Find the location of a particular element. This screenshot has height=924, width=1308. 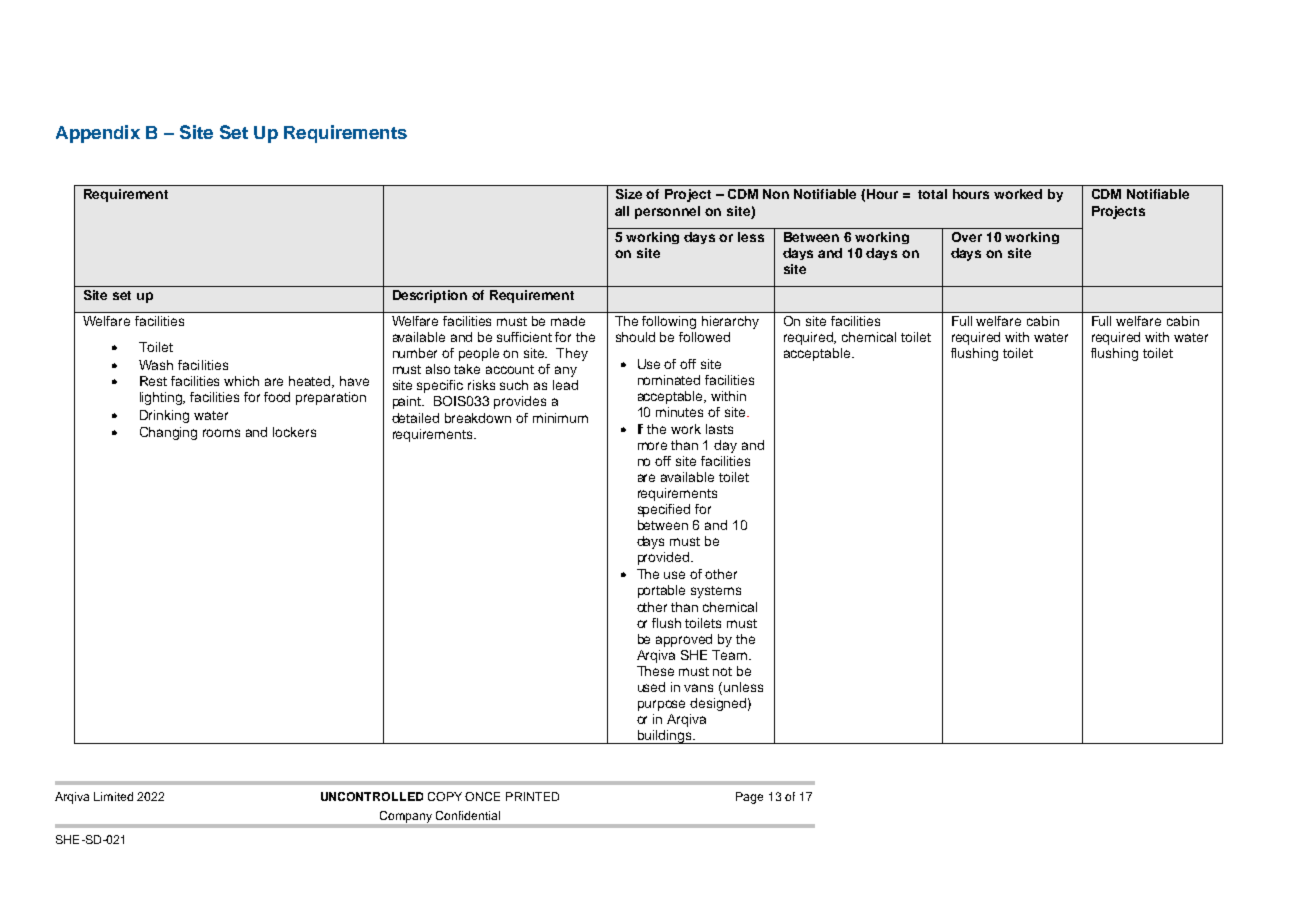

more is located at coordinates (652, 446).
